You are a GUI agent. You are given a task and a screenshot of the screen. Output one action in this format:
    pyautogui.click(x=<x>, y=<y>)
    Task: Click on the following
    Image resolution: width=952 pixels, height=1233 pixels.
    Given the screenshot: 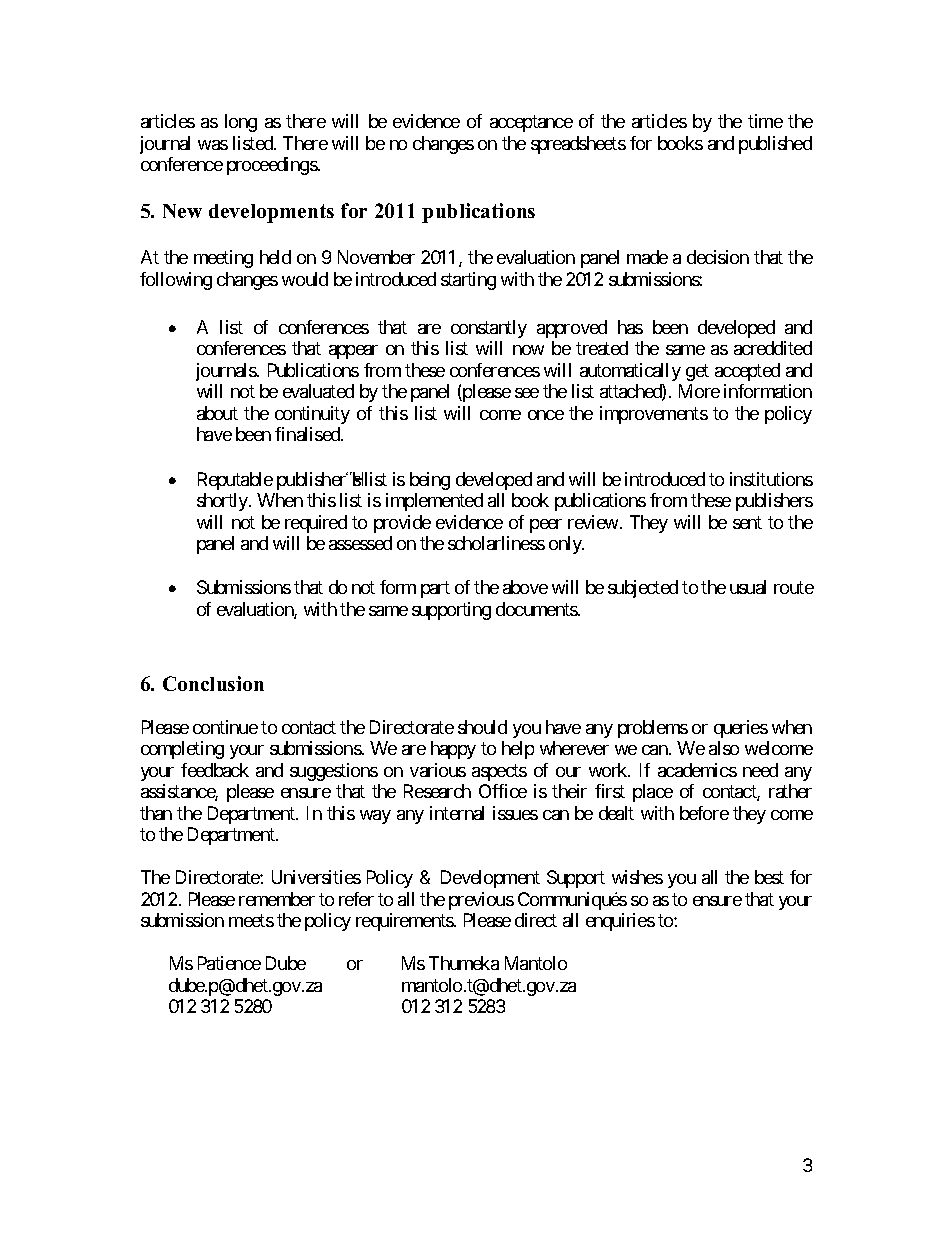 What is the action you would take?
    pyautogui.click(x=176, y=281)
